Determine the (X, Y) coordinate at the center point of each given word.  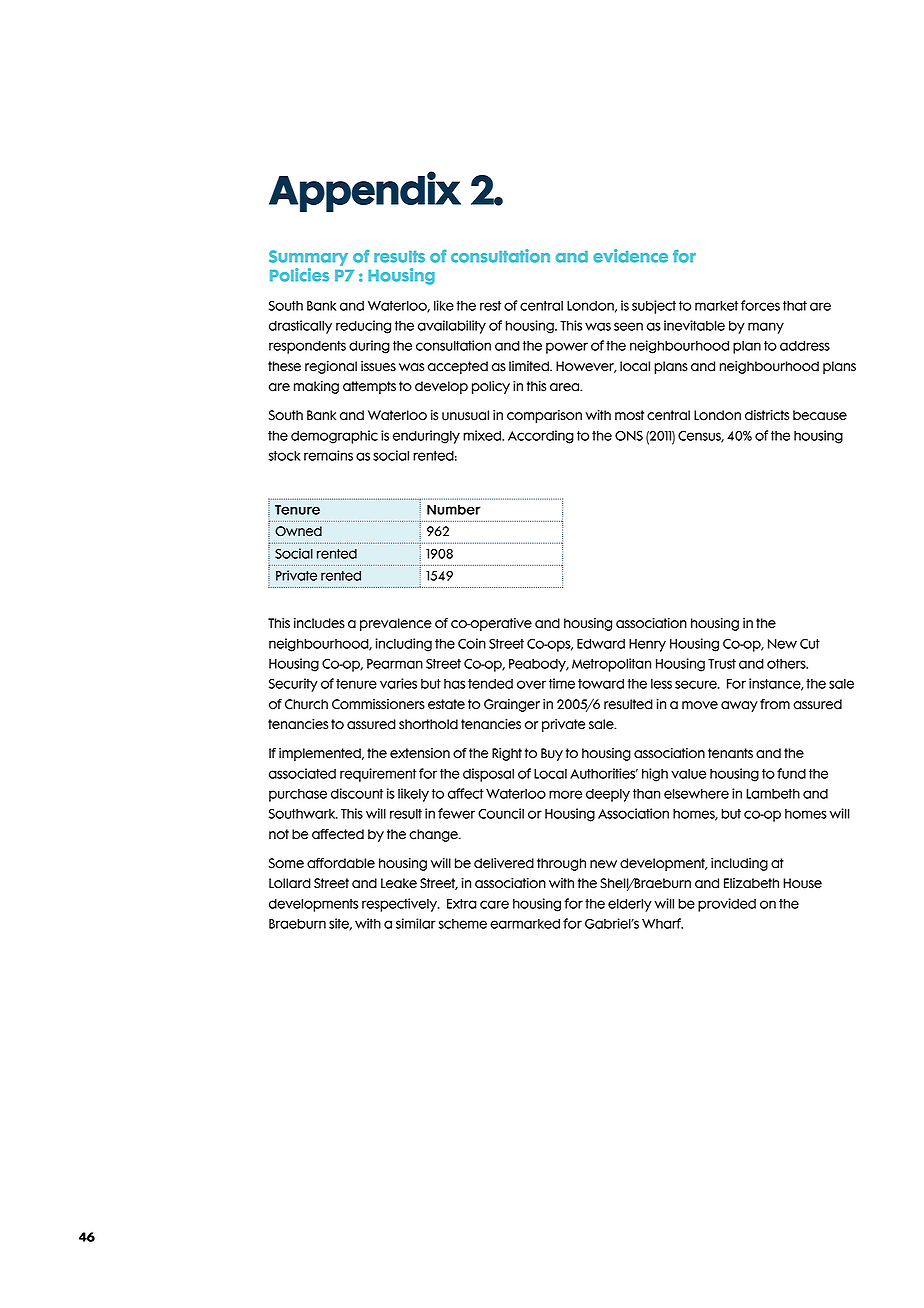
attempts (369, 387)
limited (530, 366)
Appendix (365, 191)
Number (454, 510)
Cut (810, 643)
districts (767, 415)
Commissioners (378, 704)
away (739, 706)
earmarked (525, 924)
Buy (552, 754)
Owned (298, 531)
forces (760, 305)
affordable (341, 863)
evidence (630, 256)
